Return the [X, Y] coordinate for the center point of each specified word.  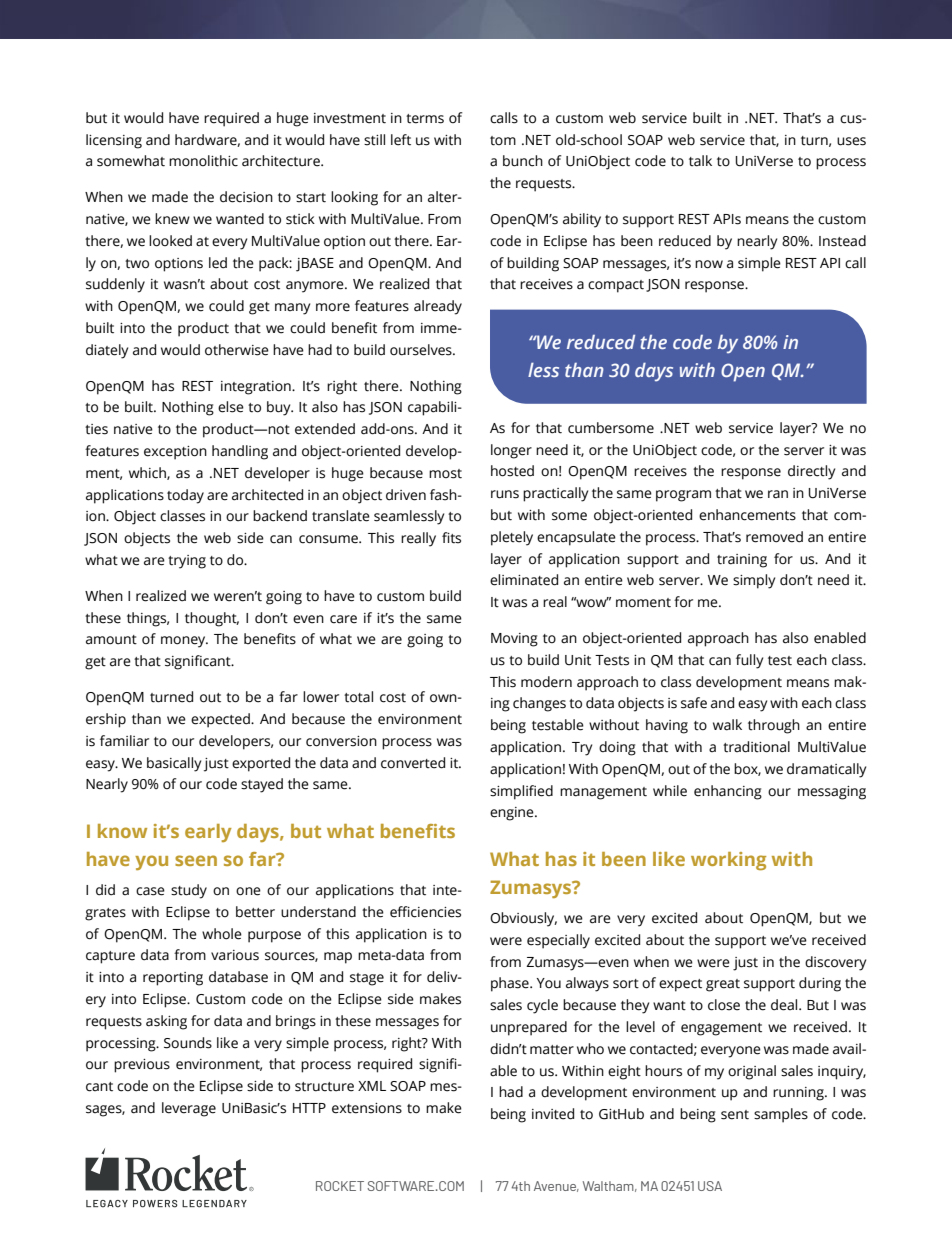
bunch [523, 161]
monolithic [203, 161]
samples [781, 1115]
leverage [189, 1109]
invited [553, 1114]
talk [700, 161]
